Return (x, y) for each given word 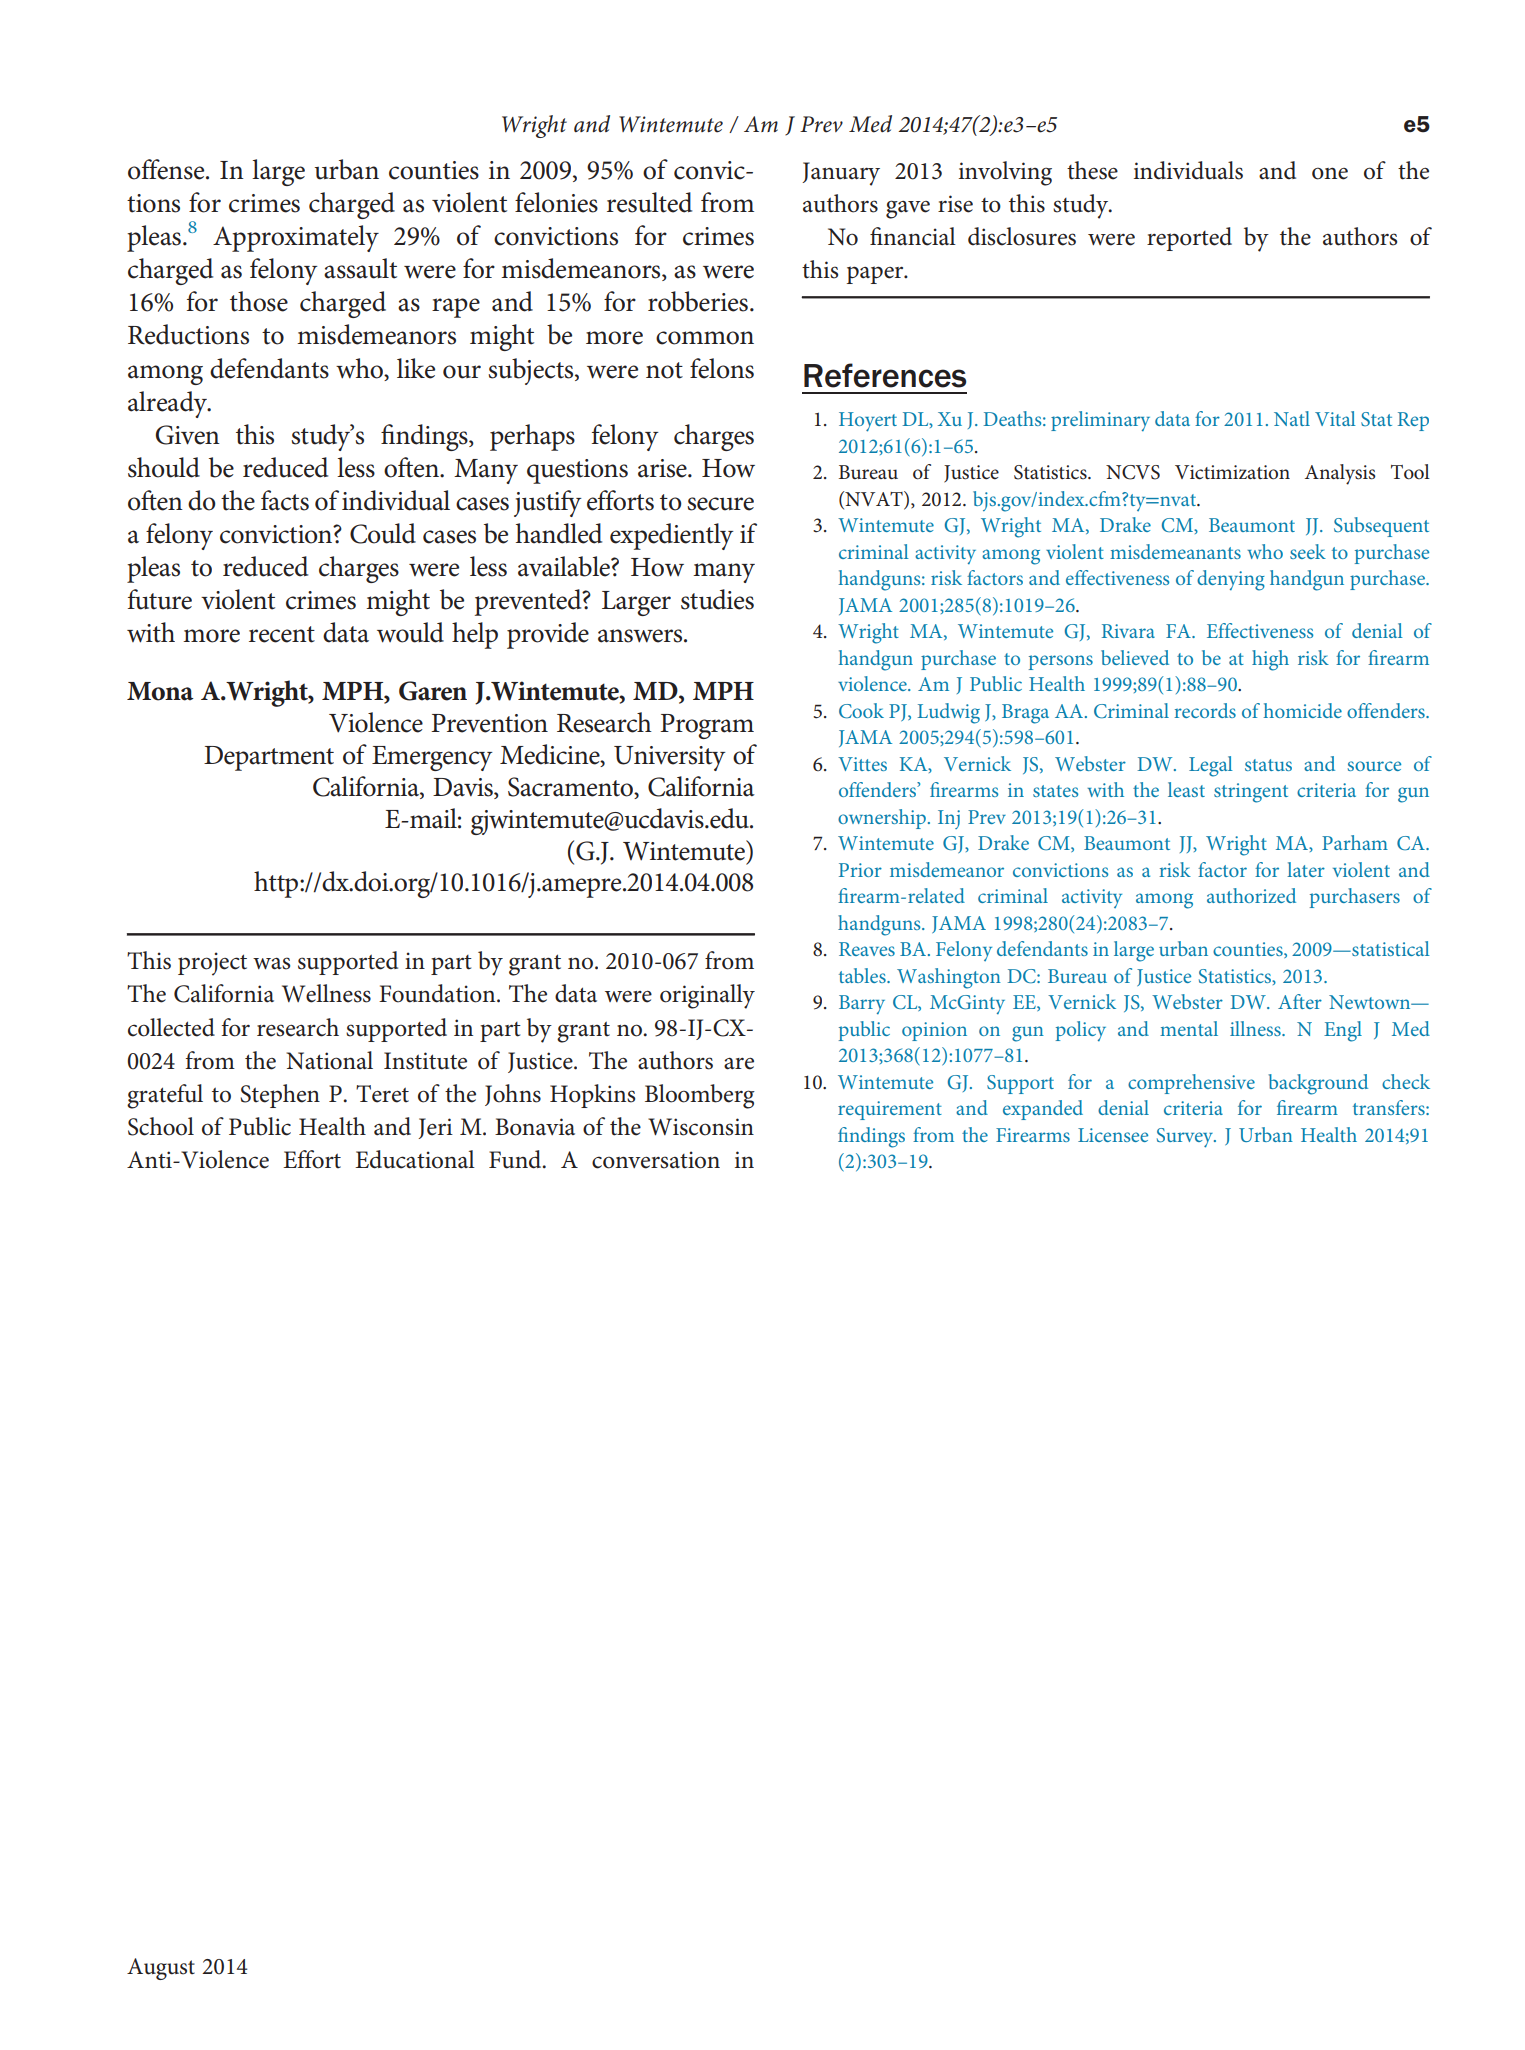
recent (282, 634)
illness (1256, 1028)
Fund (516, 1159)
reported (1189, 239)
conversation (656, 1160)
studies (717, 599)
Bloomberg (700, 1096)
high (1270, 660)
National (329, 1060)
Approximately (296, 238)
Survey (1186, 1138)
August (161, 1969)
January (841, 174)
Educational (415, 1159)
